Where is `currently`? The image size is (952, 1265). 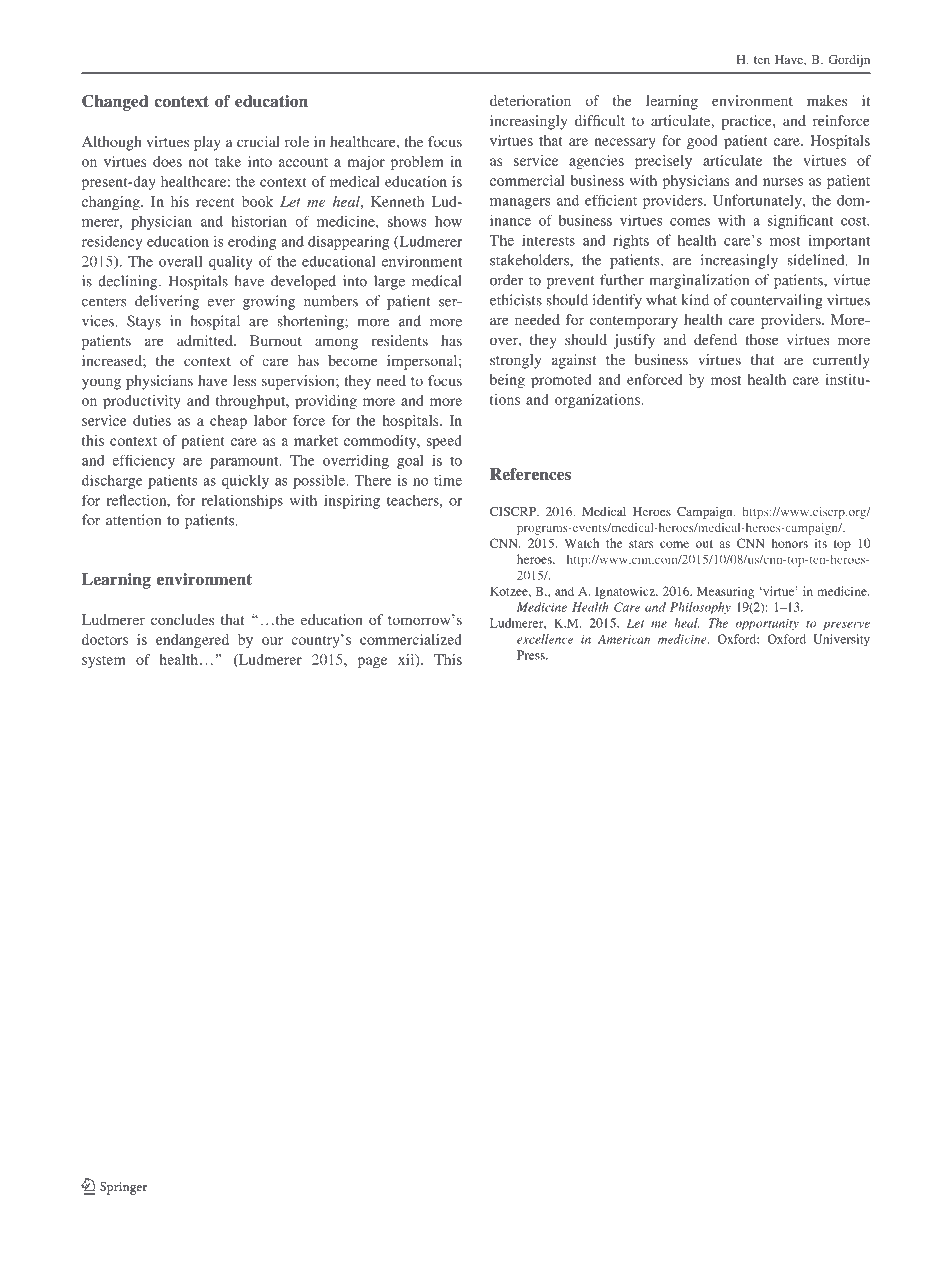 currently is located at coordinates (841, 361).
